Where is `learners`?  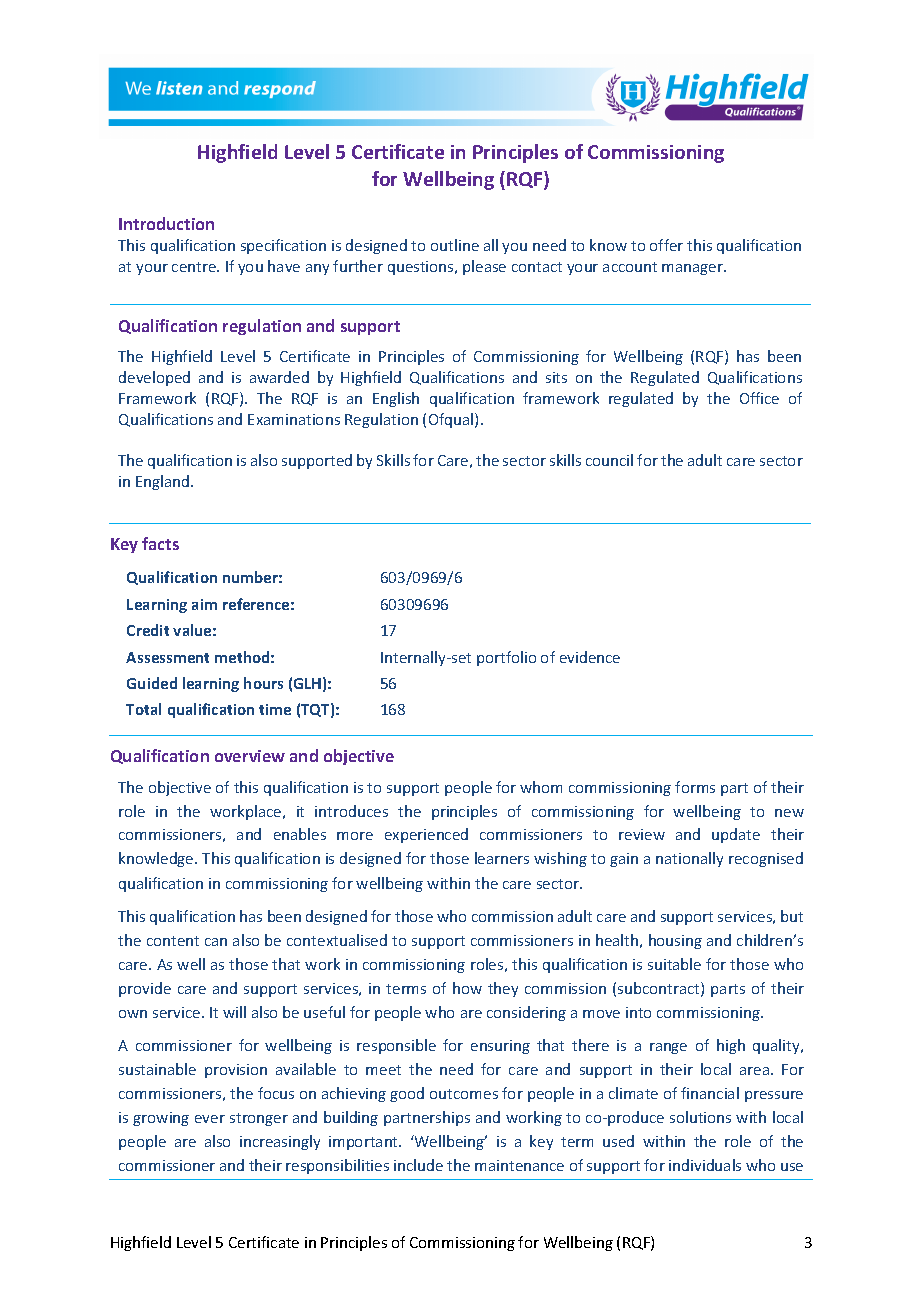
learners is located at coordinates (502, 858).
